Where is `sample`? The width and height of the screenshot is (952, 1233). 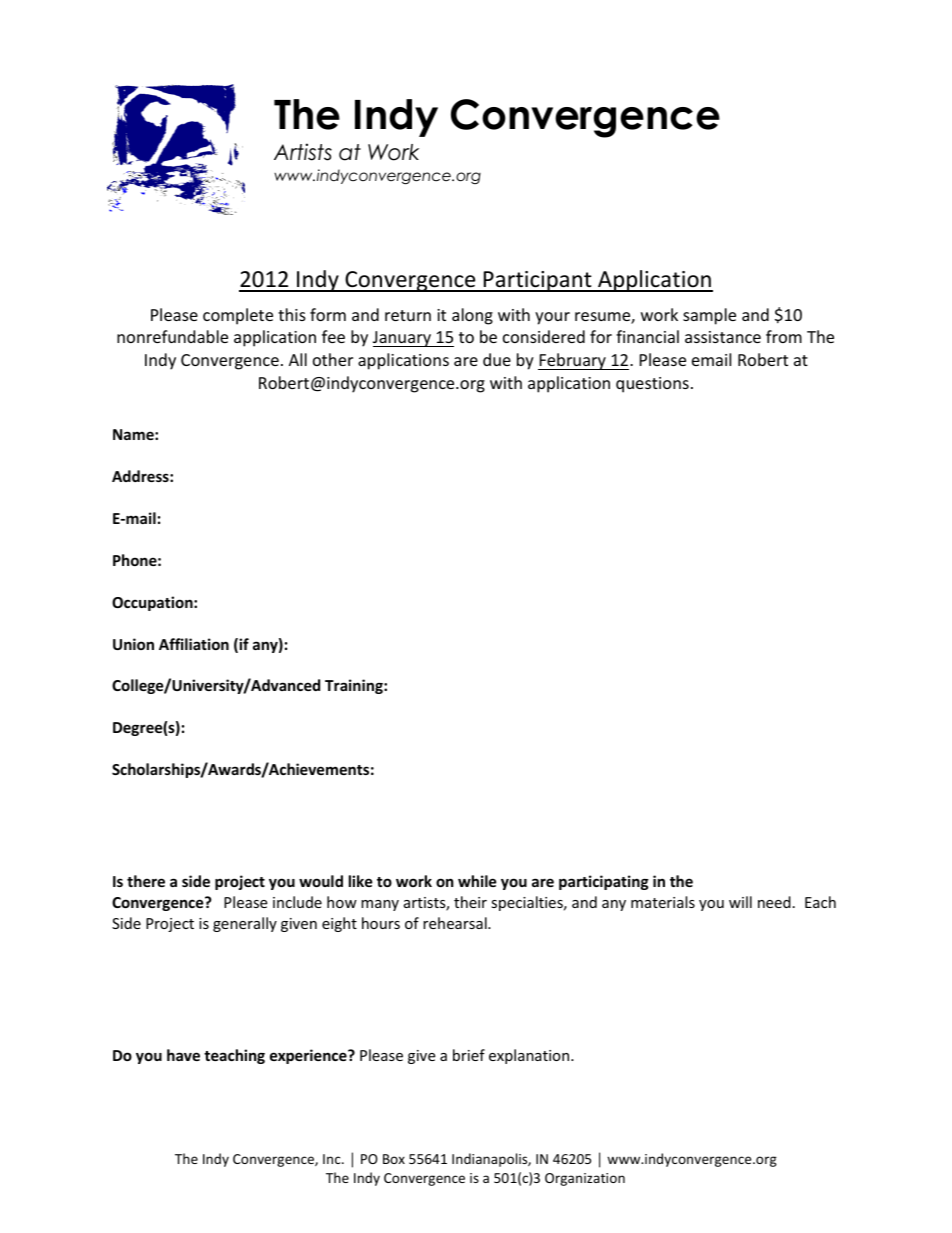 sample is located at coordinates (709, 316).
